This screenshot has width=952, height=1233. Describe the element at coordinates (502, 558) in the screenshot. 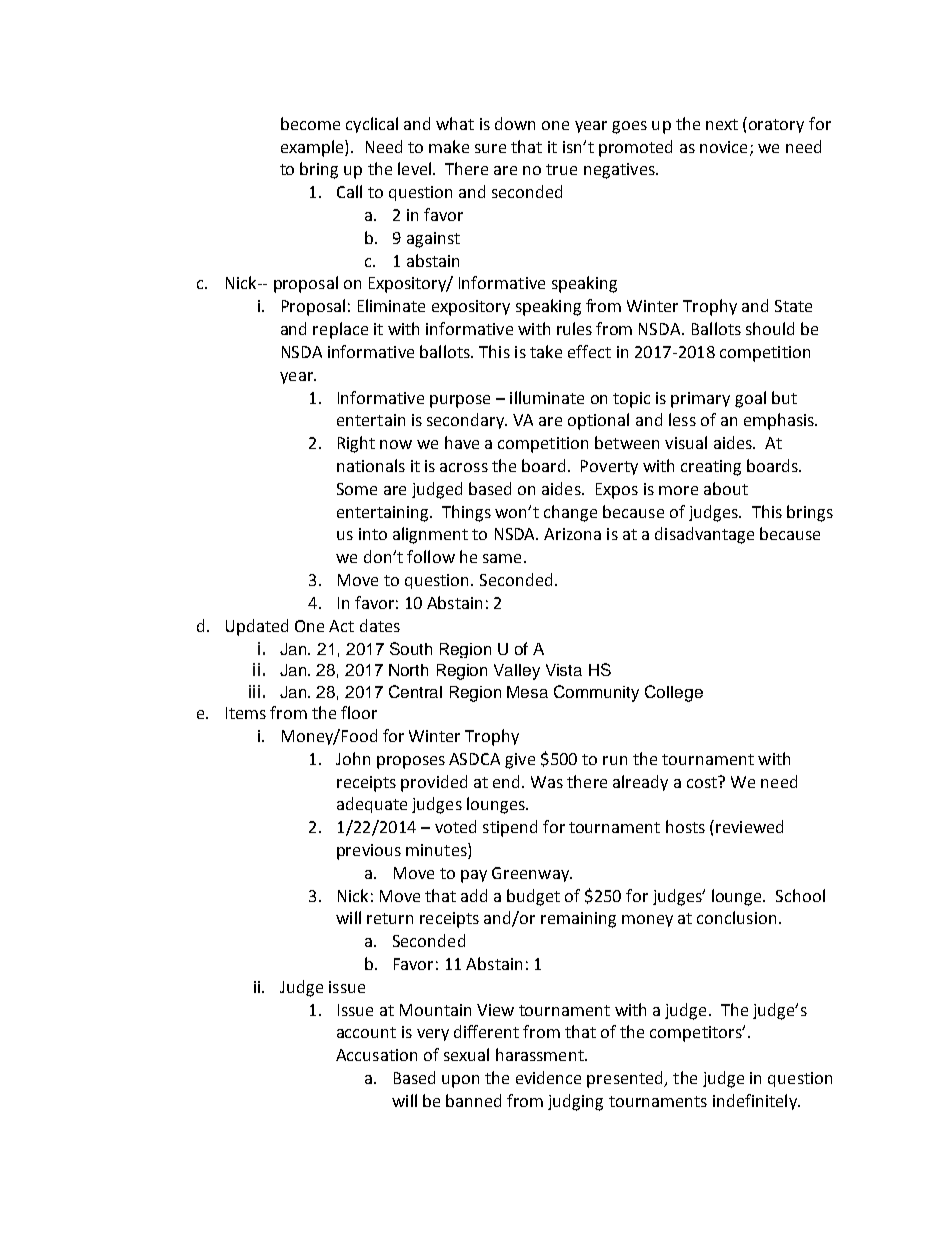

I see `same` at that location.
